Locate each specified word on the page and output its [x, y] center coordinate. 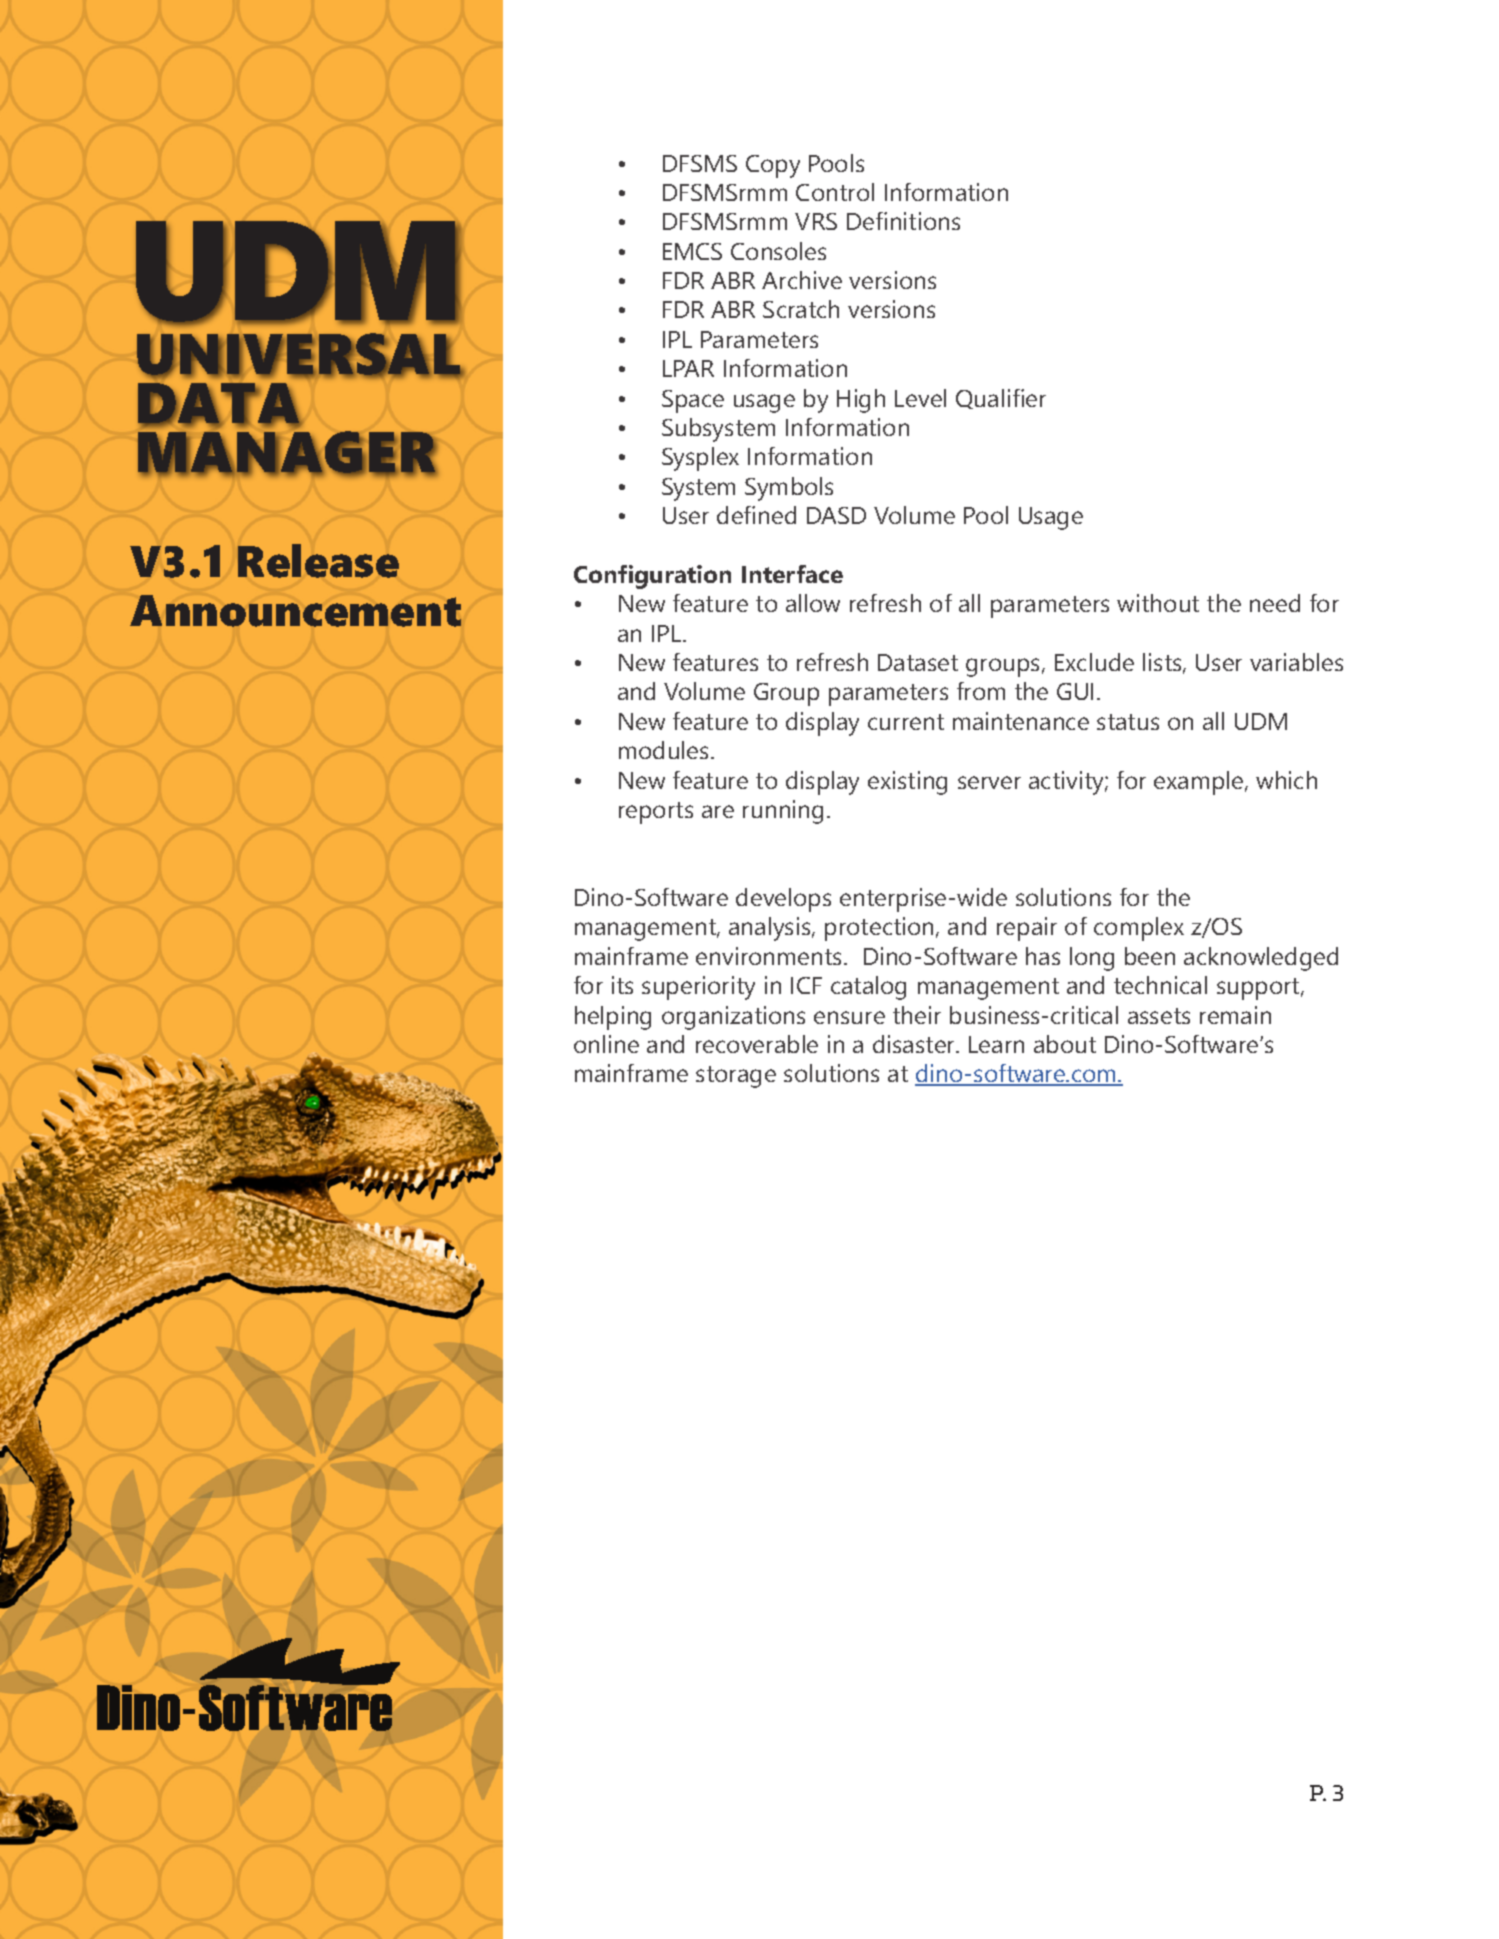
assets [1159, 1016]
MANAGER [287, 453]
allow [813, 603]
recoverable [757, 1044]
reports [656, 813]
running [783, 812]
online [606, 1044]
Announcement [295, 611]
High [861, 401]
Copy [773, 166]
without [1158, 603]
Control [835, 192]
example [1200, 783]
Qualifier [1001, 399]
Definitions [903, 221]
